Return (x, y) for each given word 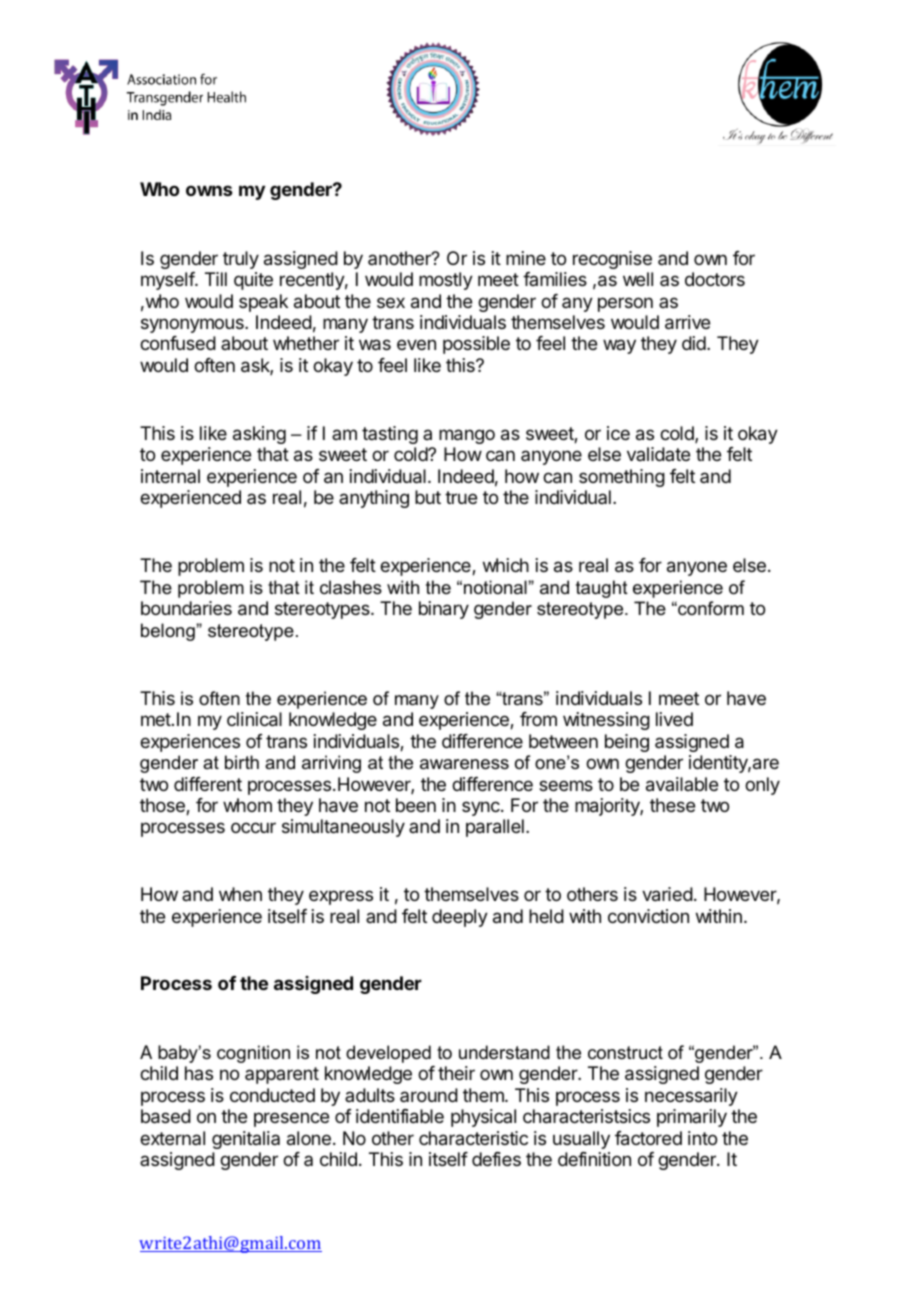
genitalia (246, 1140)
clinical (254, 719)
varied (667, 894)
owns (209, 190)
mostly (446, 281)
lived (674, 719)
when (240, 894)
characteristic (473, 1138)
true (461, 497)
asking (259, 435)
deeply (460, 918)
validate (658, 454)
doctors (715, 279)
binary (444, 610)
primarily (692, 1118)
